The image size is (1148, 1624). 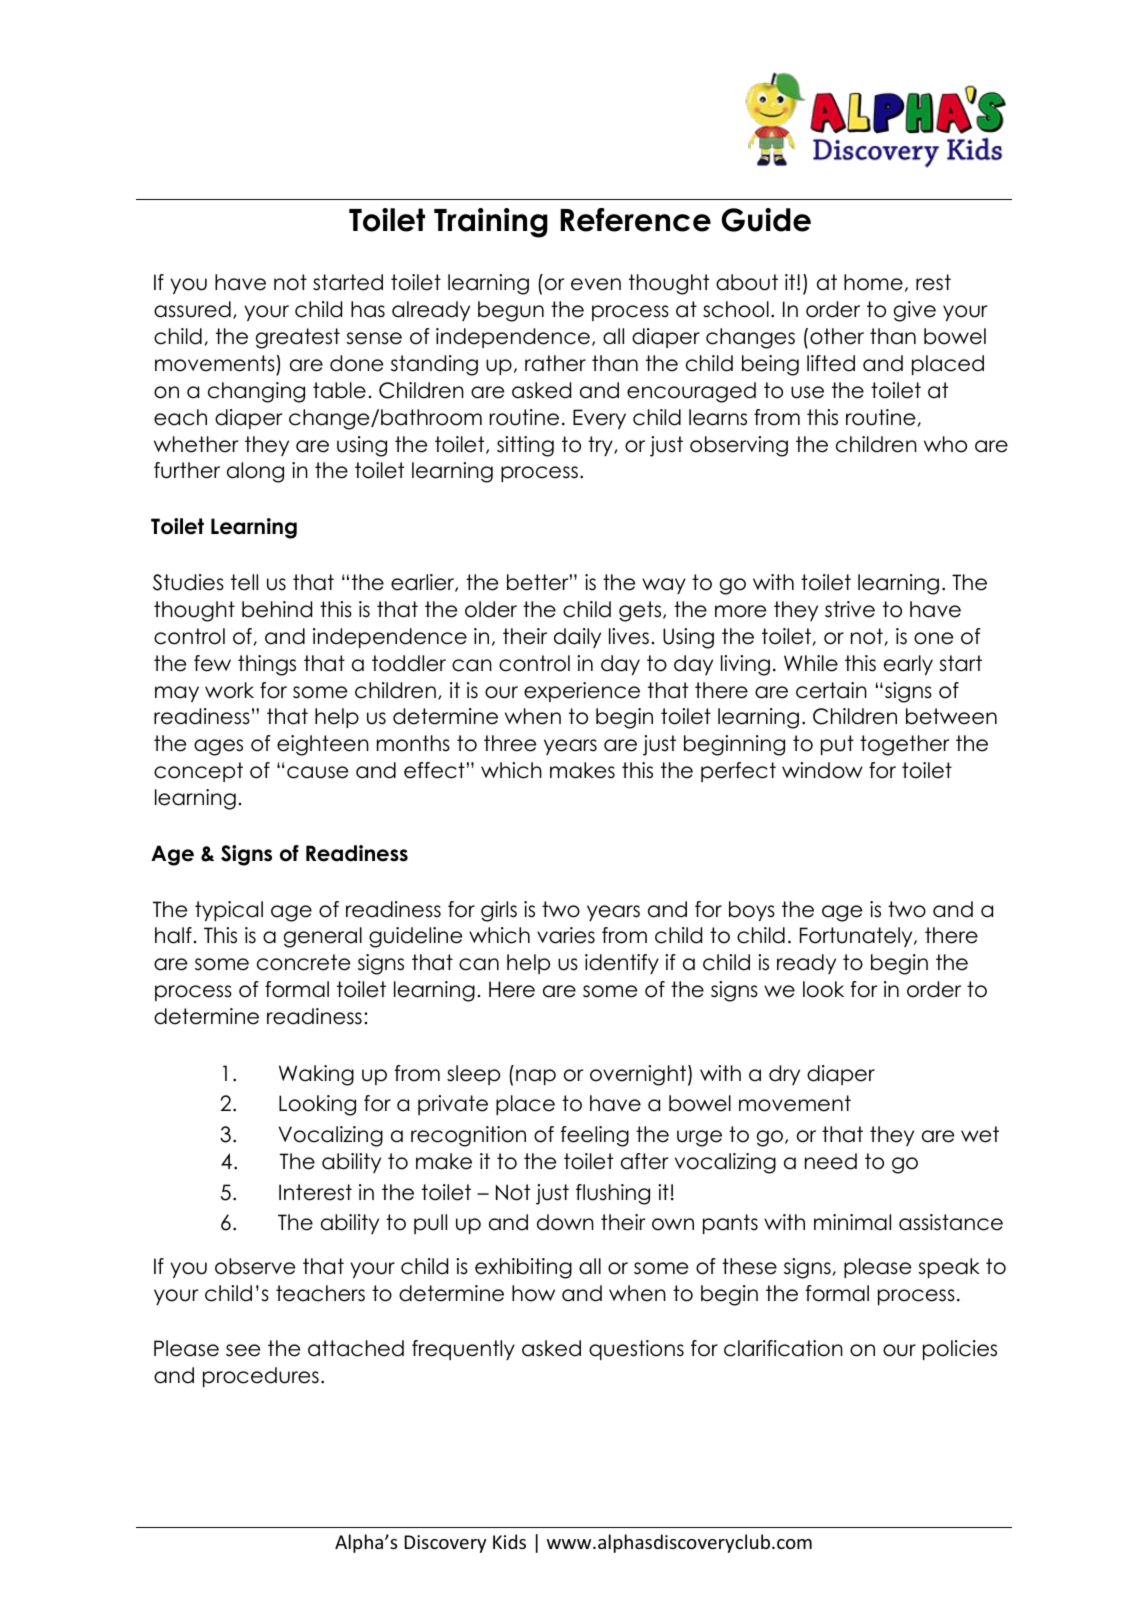 What do you see at coordinates (857, 937) in the screenshot?
I see `Fortunately` at bounding box center [857, 937].
